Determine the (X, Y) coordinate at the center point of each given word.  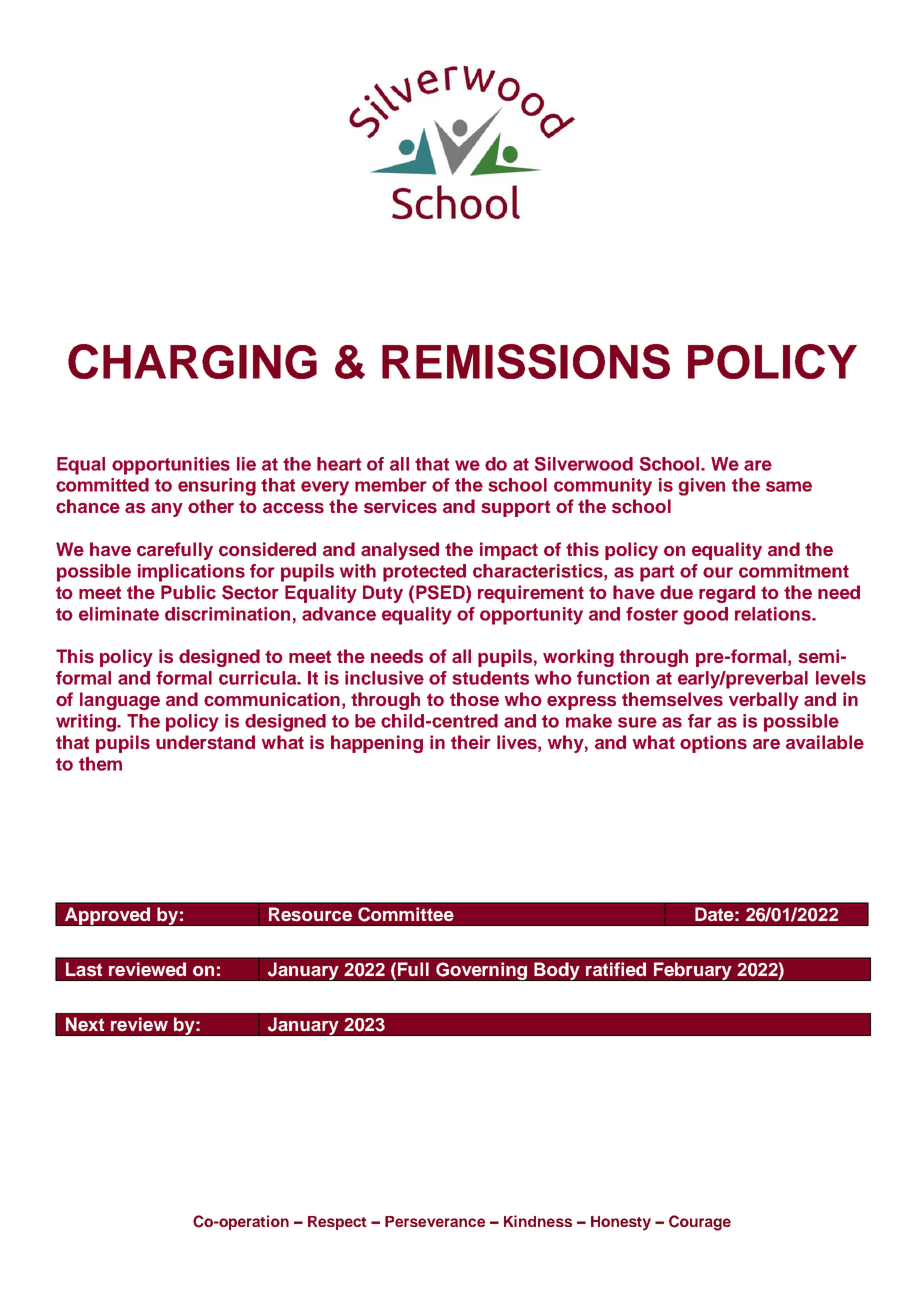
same (789, 486)
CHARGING (192, 361)
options (713, 744)
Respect (337, 1223)
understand (205, 742)
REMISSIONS (526, 361)
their (471, 742)
